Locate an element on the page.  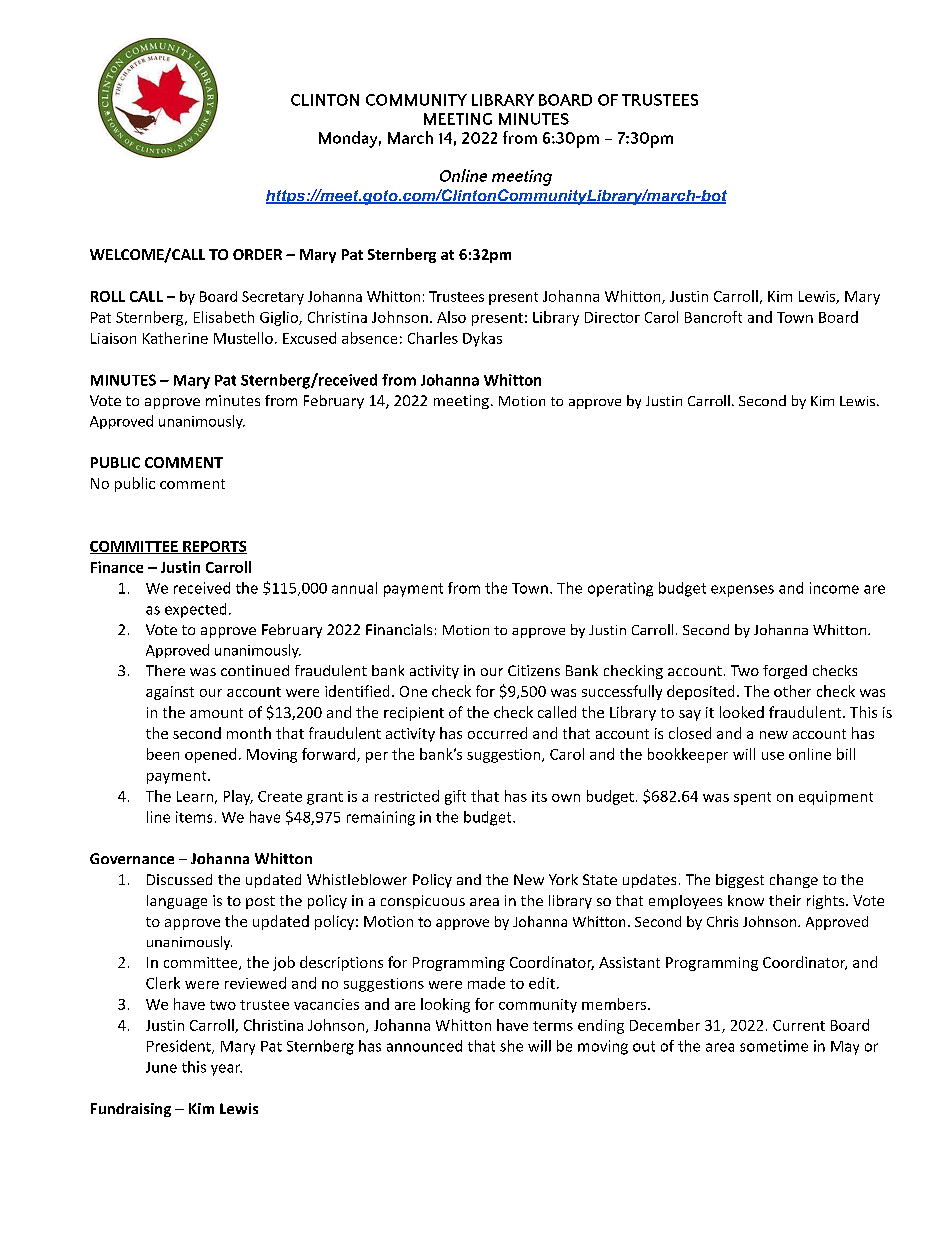
year is located at coordinates (226, 1070).
